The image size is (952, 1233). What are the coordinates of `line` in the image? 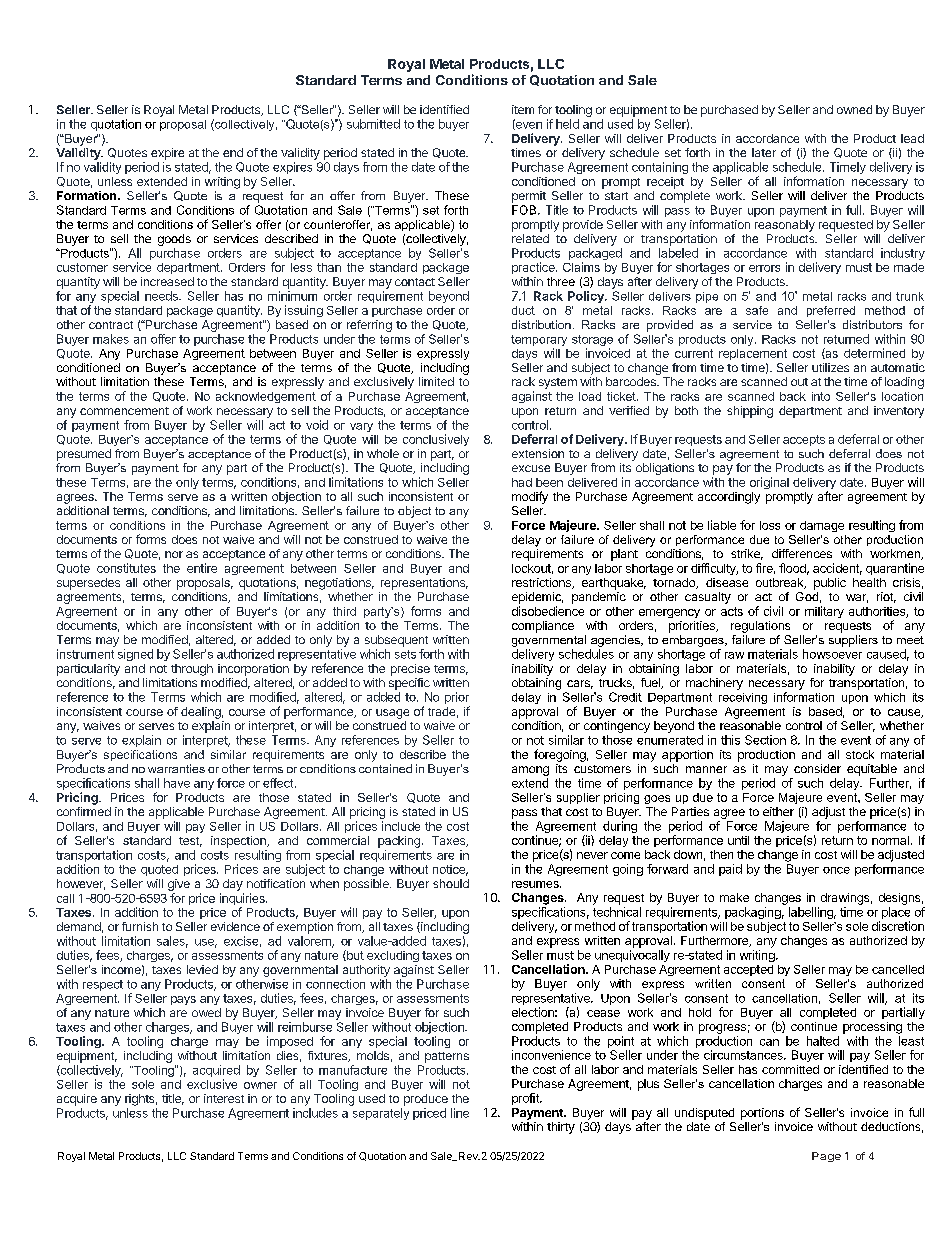 It's located at (460, 1113).
